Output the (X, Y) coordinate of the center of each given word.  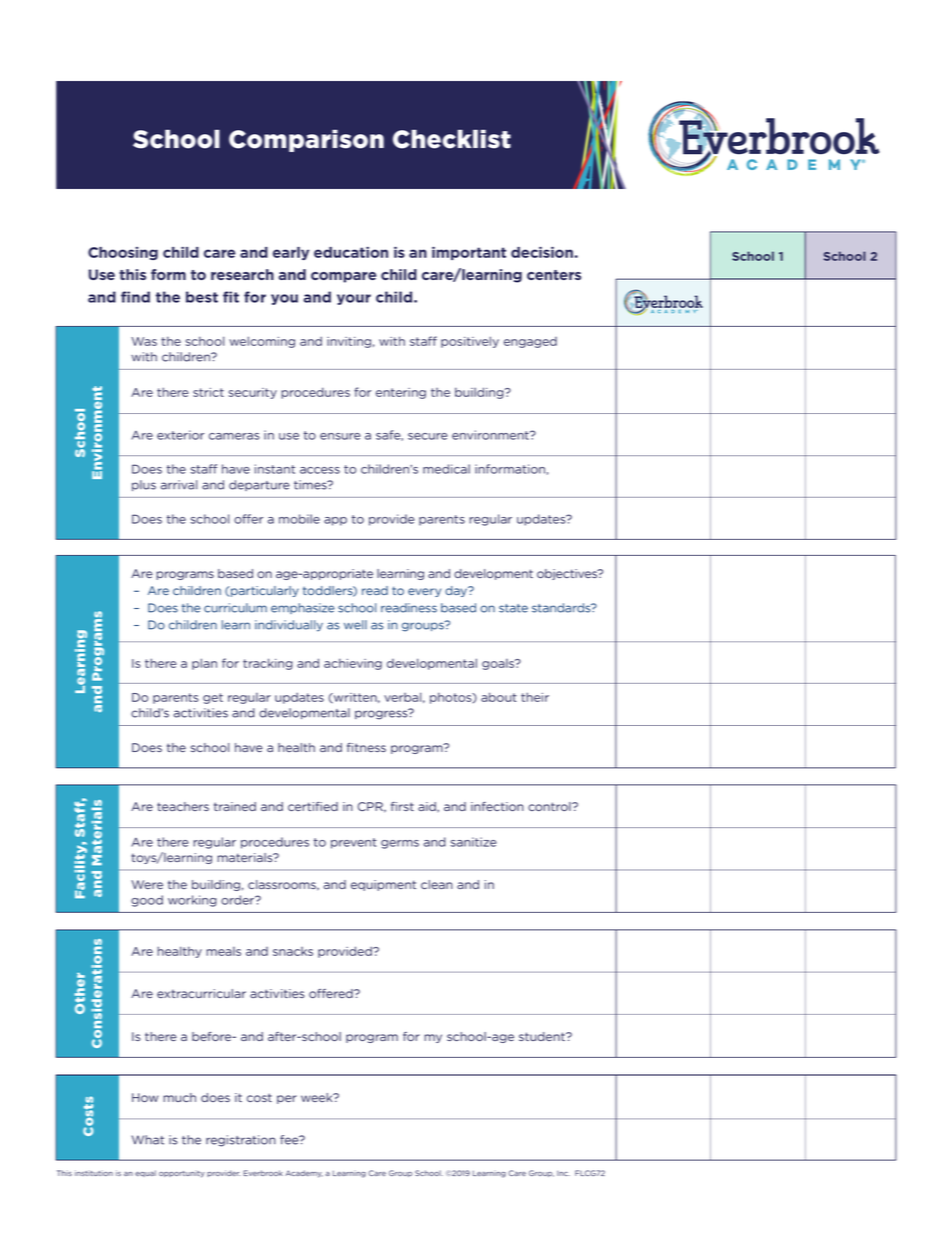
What (148, 1140)
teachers (183, 806)
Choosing (123, 253)
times (311, 485)
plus (144, 485)
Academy (304, 1174)
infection (497, 806)
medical (446, 469)
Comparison (306, 141)
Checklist (452, 139)
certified (313, 806)
